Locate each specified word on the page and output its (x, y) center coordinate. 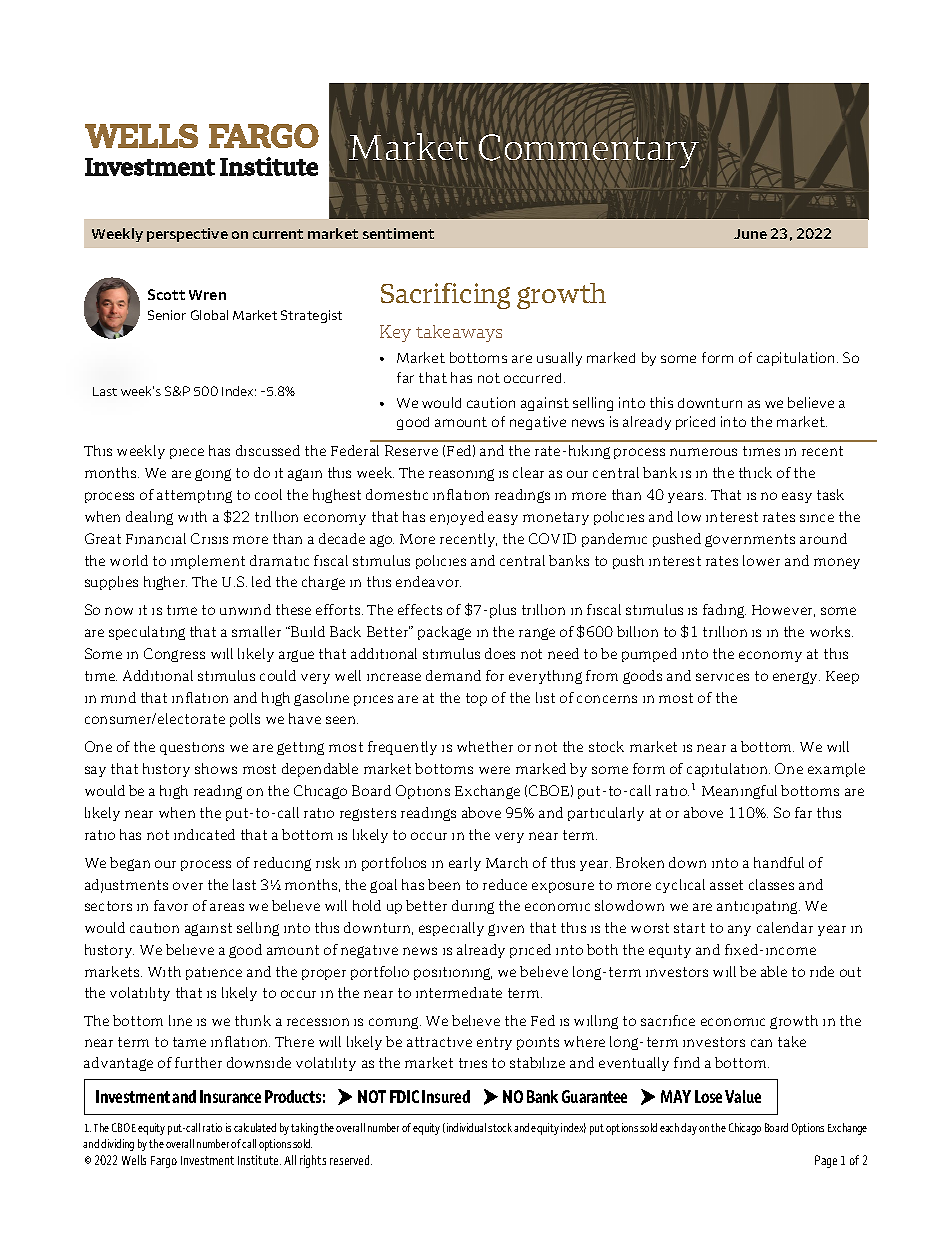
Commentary (589, 151)
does (500, 653)
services (722, 677)
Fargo (164, 1162)
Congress (174, 655)
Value (743, 1096)
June (750, 234)
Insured (446, 1096)
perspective (187, 235)
